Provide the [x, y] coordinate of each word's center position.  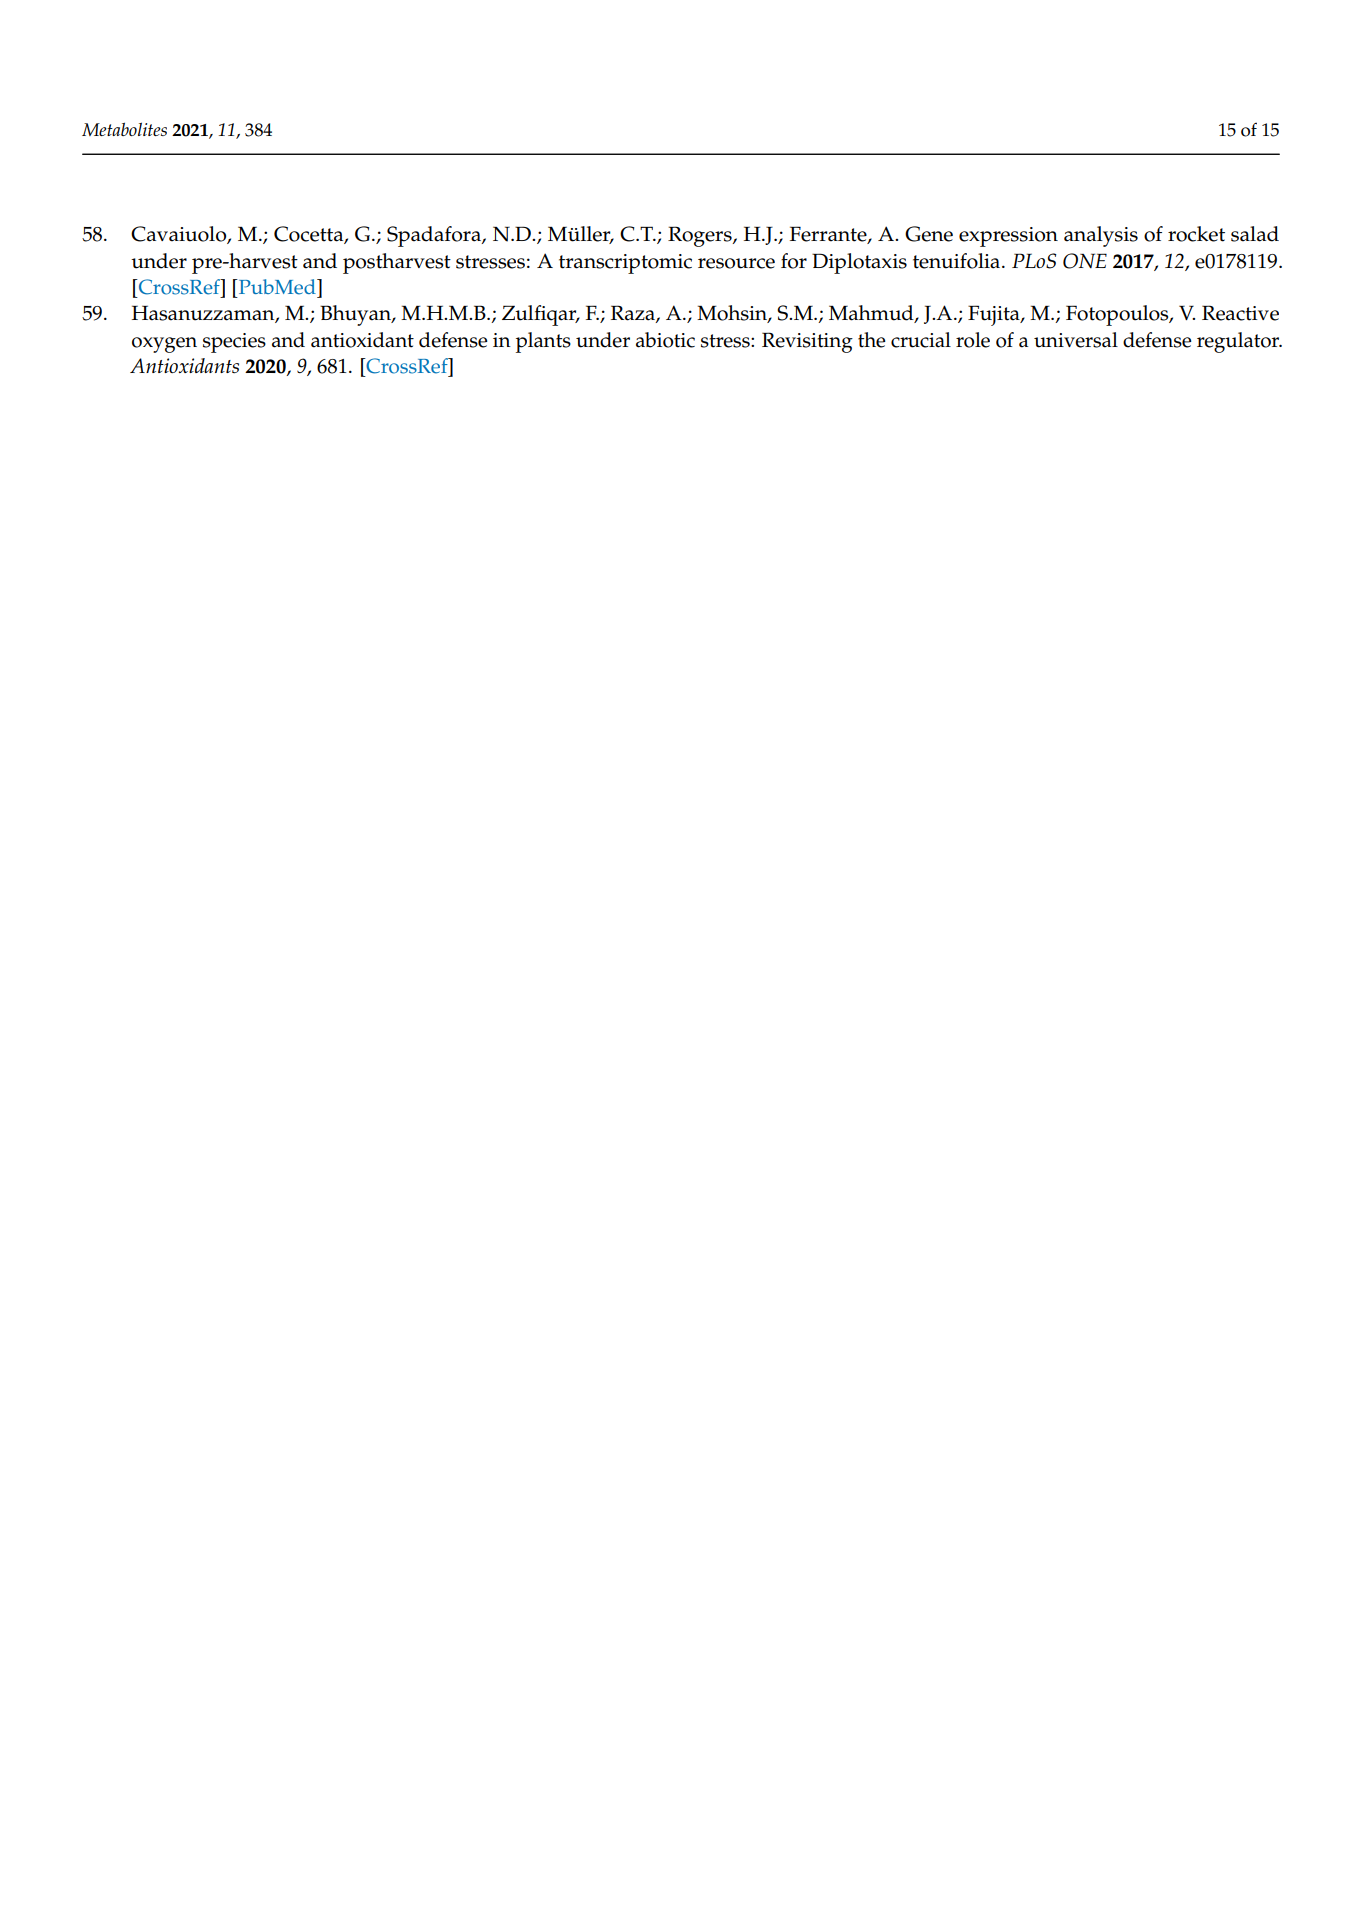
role [973, 340]
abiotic [665, 340]
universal [1076, 340]
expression [1008, 237]
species [234, 343]
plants [543, 342]
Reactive [1240, 313]
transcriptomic [625, 264]
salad [1255, 234]
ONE [1085, 261]
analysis [1101, 236]
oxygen [164, 345]
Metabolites [124, 129]
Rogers [701, 236]
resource [736, 263]
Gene [929, 234]
